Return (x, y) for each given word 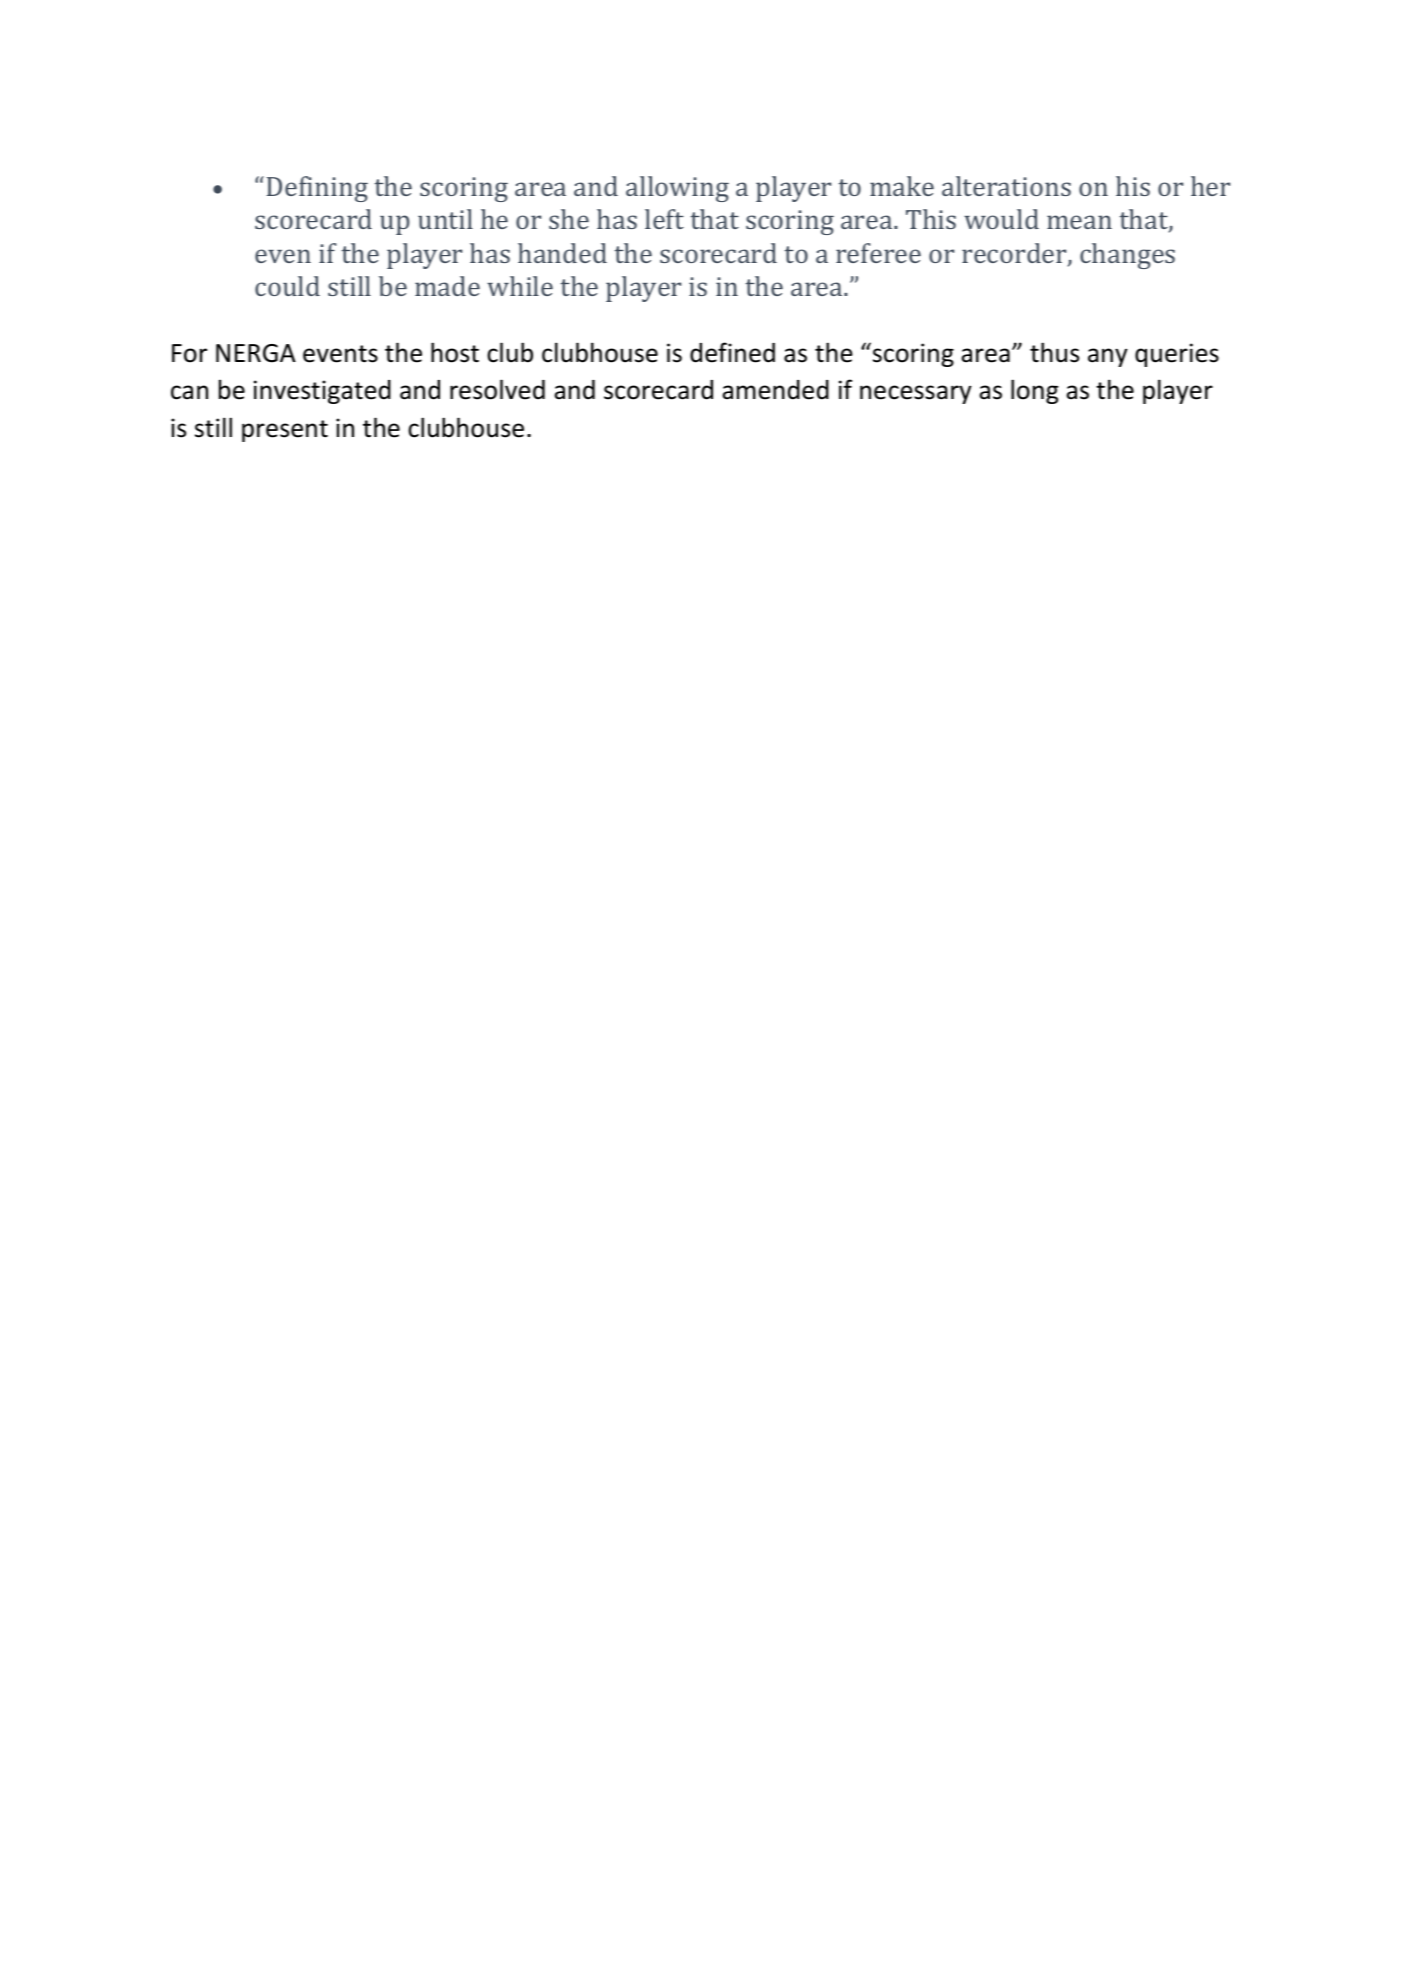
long (1034, 391)
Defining (317, 189)
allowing (677, 189)
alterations (1006, 186)
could (287, 286)
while (520, 286)
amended (775, 390)
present (285, 431)
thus (1054, 352)
